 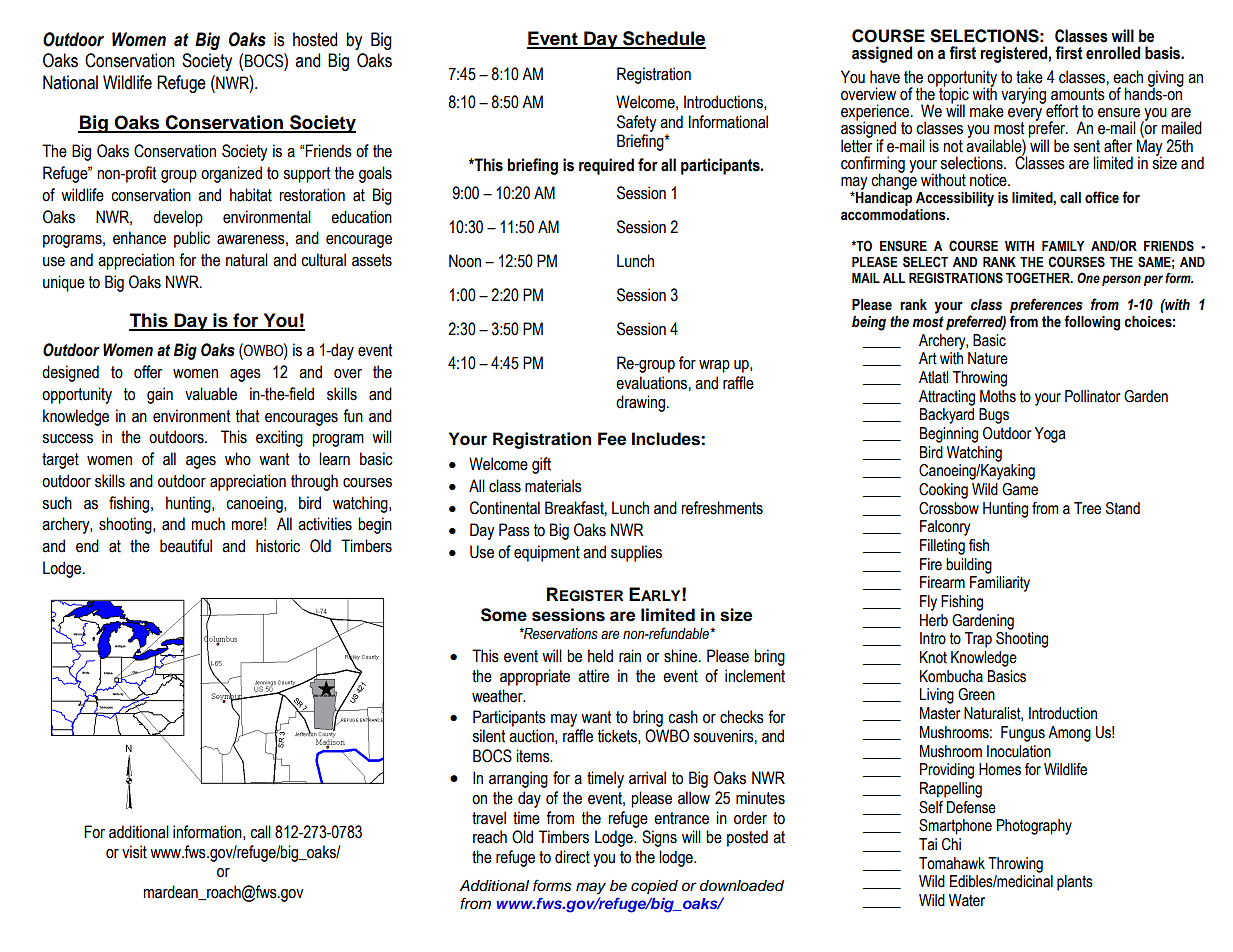 What do you see at coordinates (1029, 77) in the document?
I see `take` at bounding box center [1029, 77].
